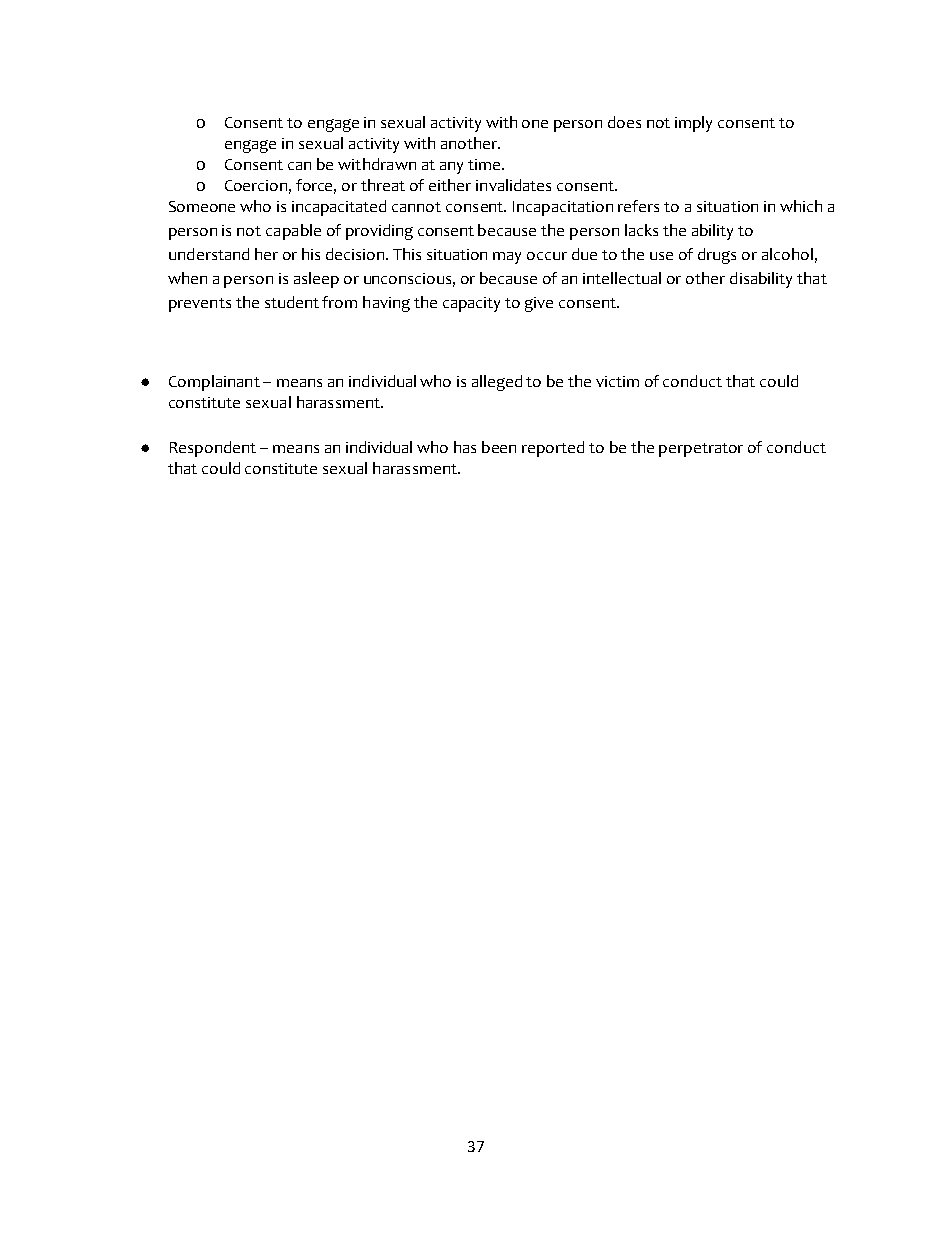  I want to click on Respondent, so click(213, 449).
